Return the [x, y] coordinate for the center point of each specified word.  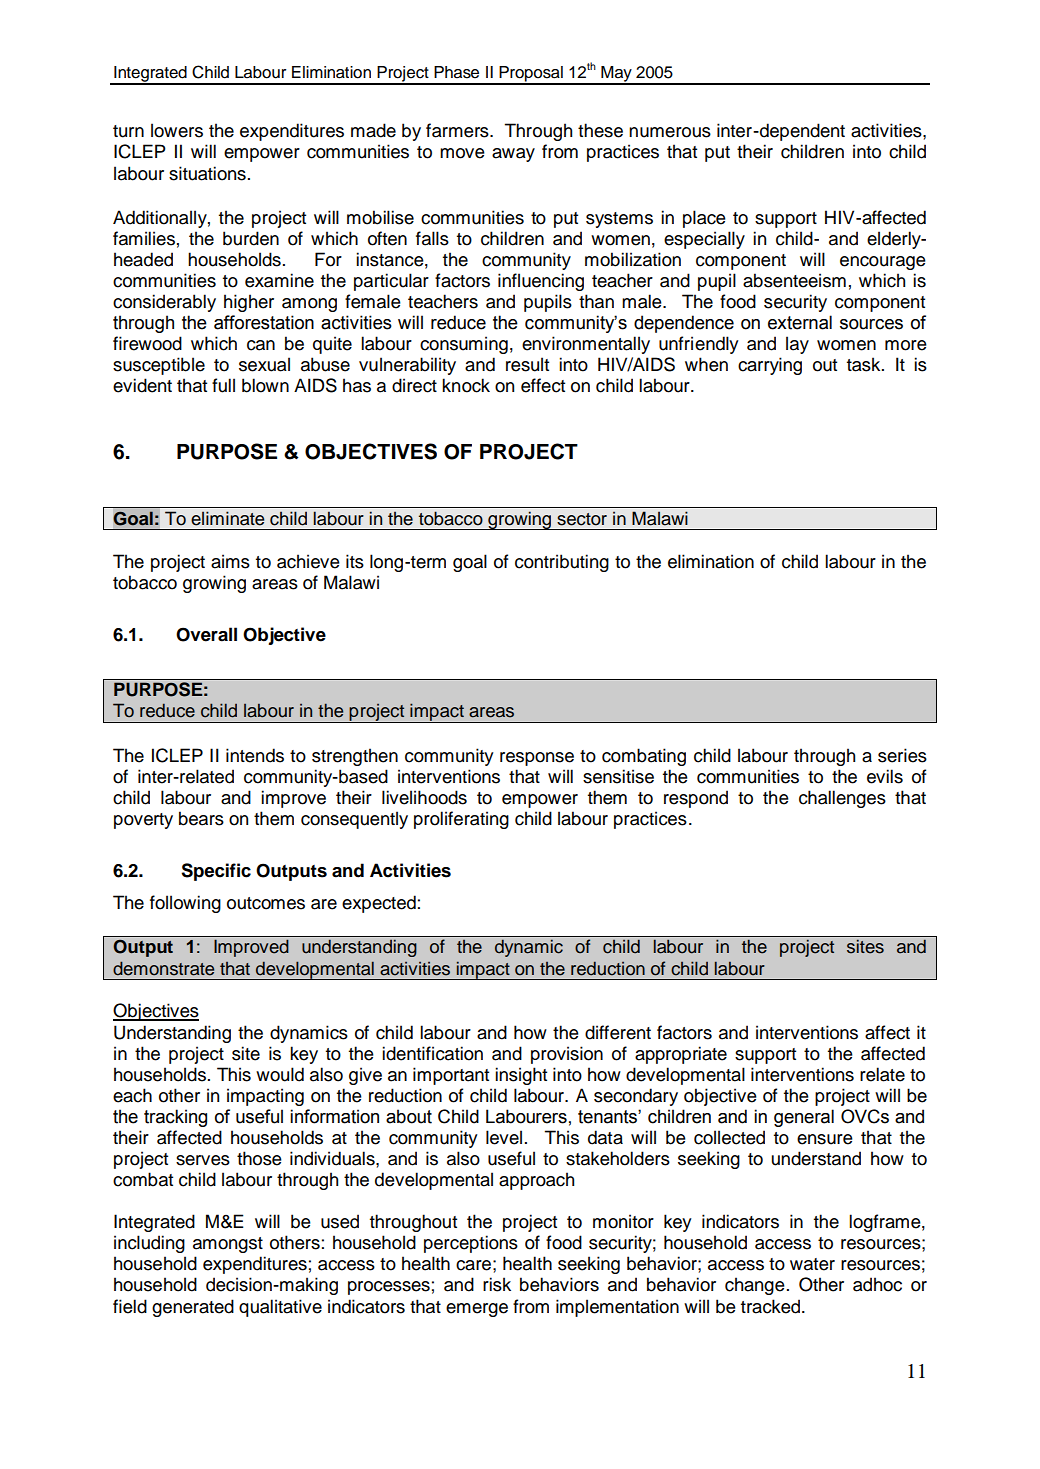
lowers [177, 130]
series [902, 755]
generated [193, 1308]
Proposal [531, 75]
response [537, 759]
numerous [670, 132]
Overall [206, 634]
